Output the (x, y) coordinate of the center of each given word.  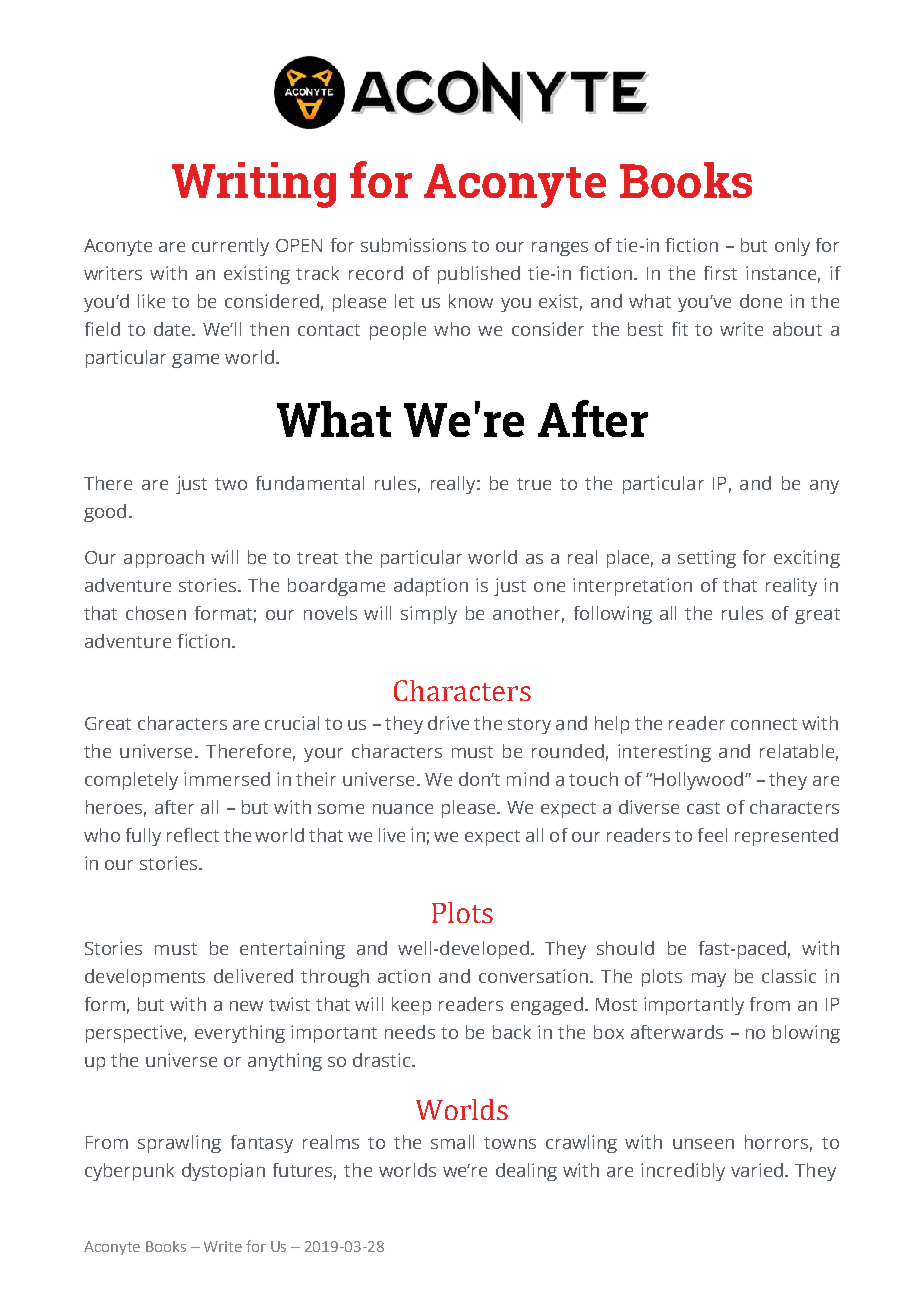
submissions (413, 245)
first (720, 273)
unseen (703, 1144)
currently (230, 247)
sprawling (179, 1144)
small (452, 1142)
